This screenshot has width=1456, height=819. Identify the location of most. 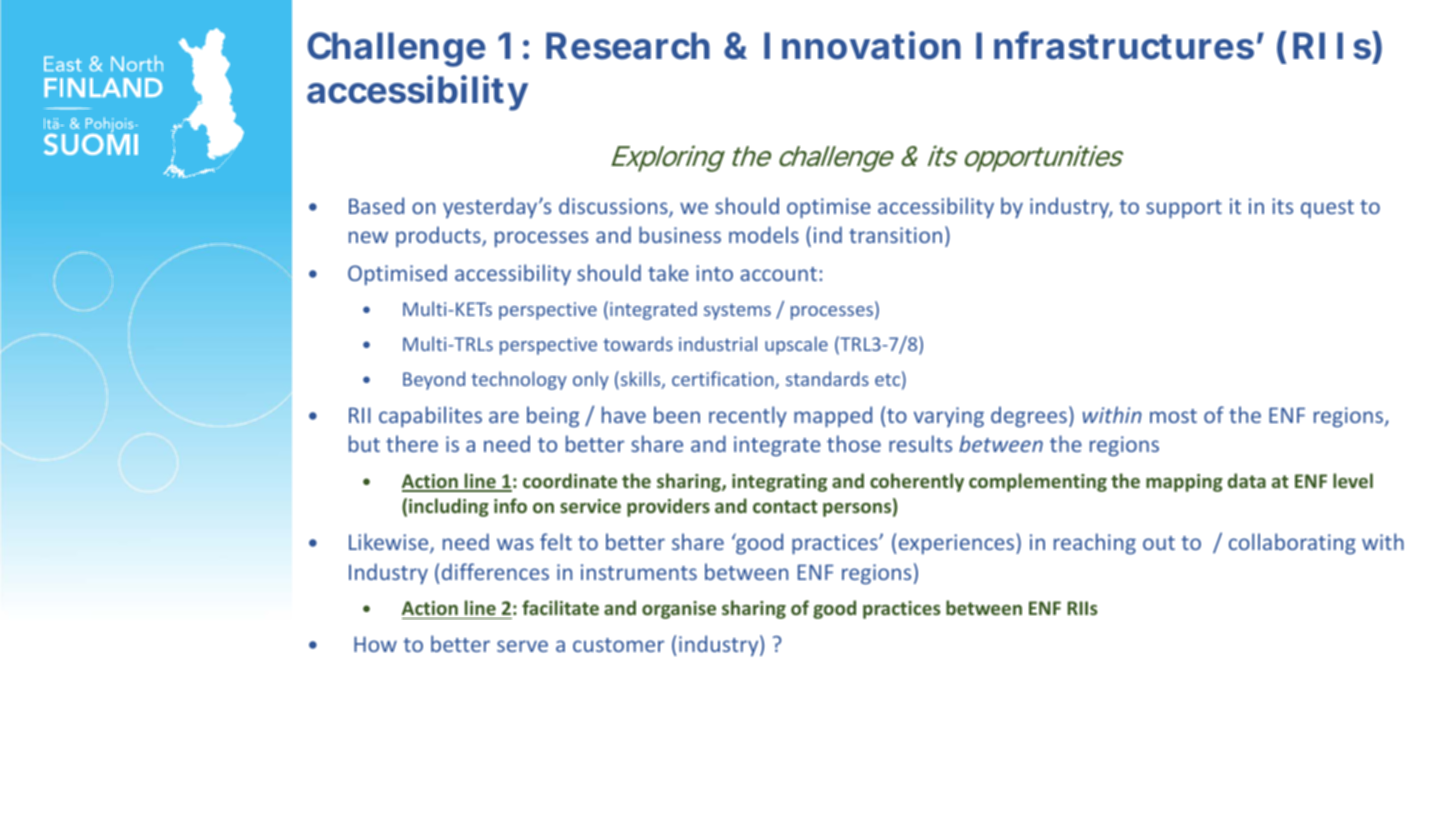
(1173, 416).
